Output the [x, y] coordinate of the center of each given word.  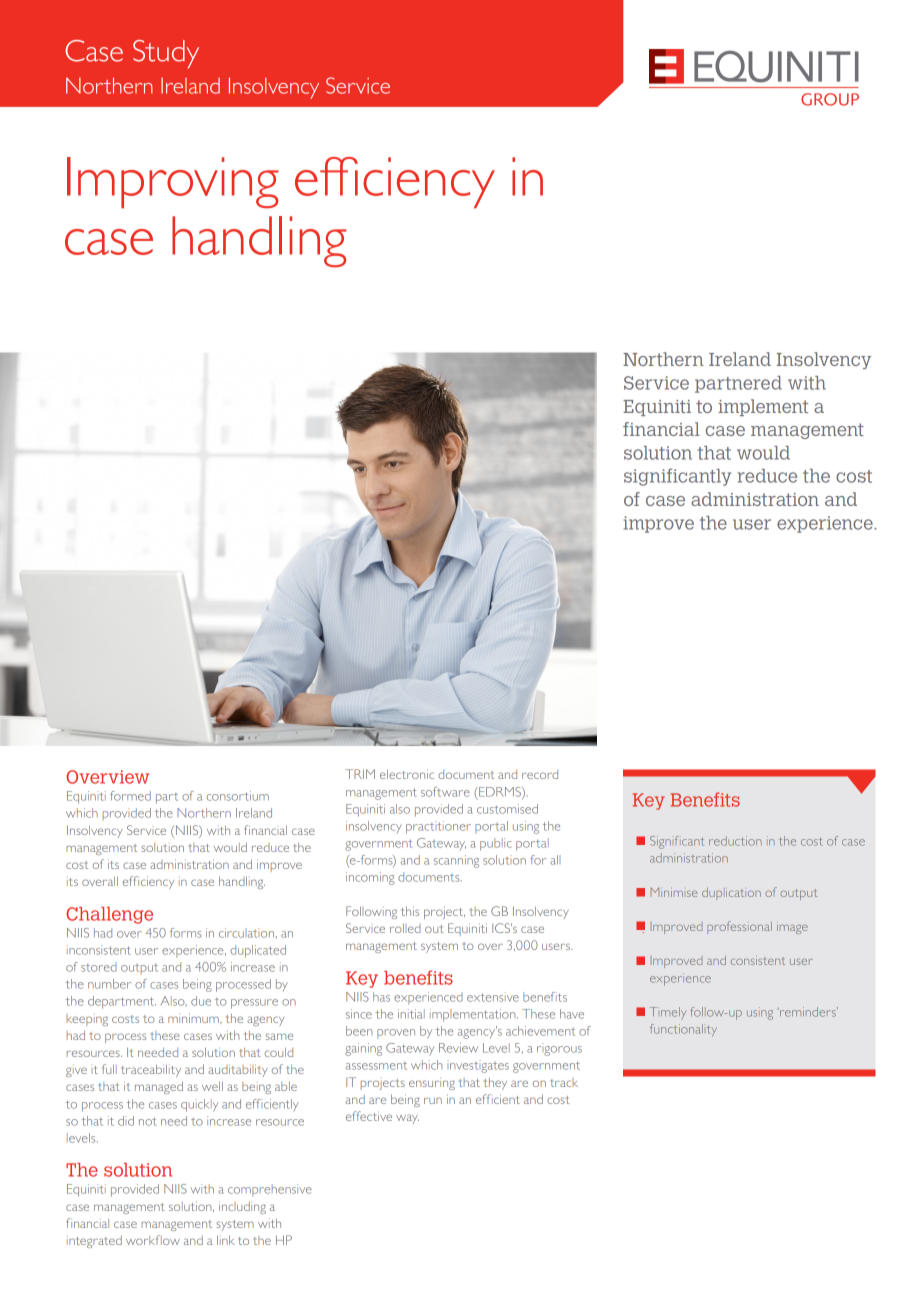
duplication [731, 894]
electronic [407, 774]
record [540, 774]
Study [166, 54]
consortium [238, 796]
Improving [173, 182]
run [433, 1100]
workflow [153, 1240]
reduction [735, 841]
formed [130, 796]
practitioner [438, 827]
